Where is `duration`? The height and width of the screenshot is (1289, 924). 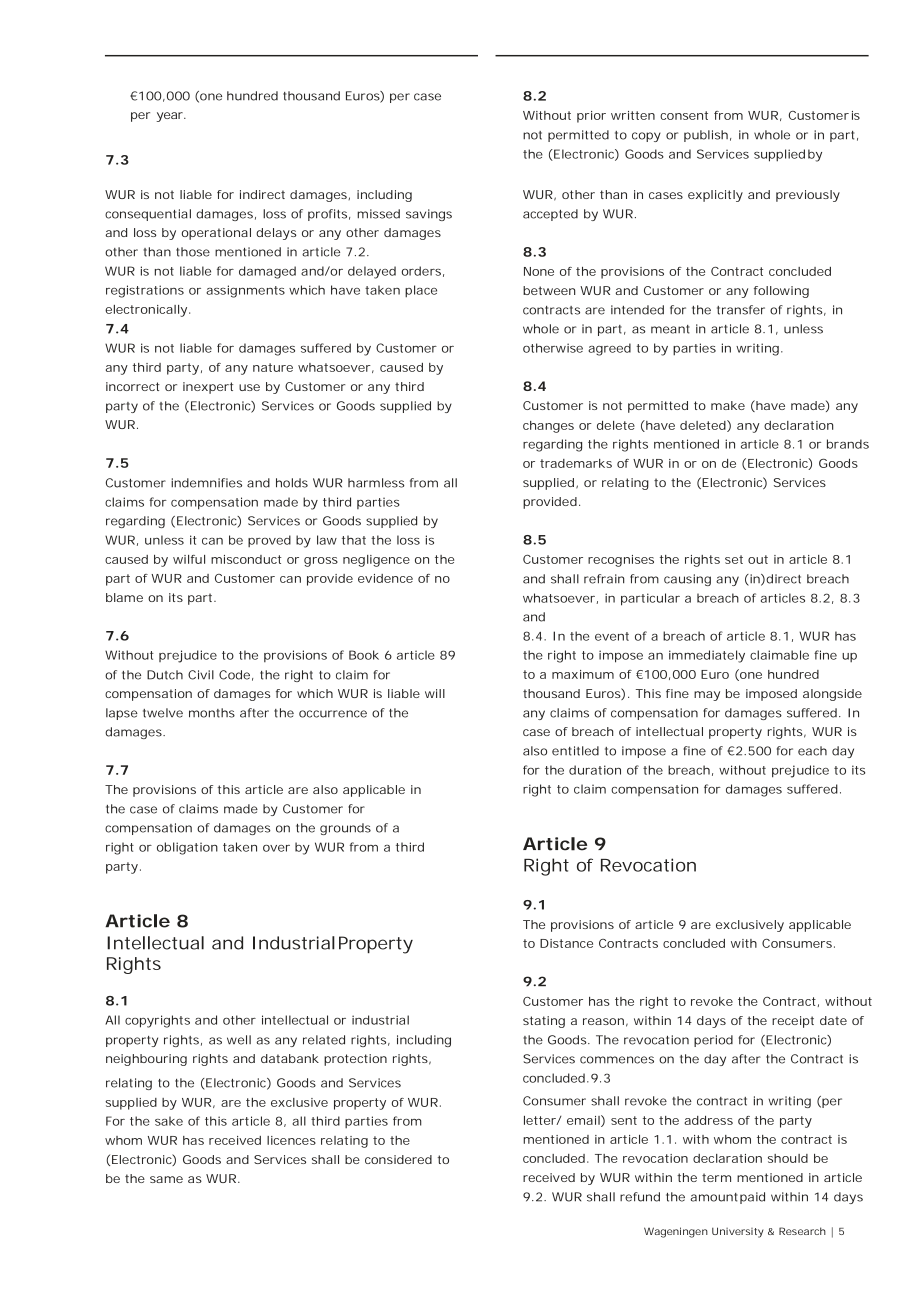 duration is located at coordinates (595, 770).
